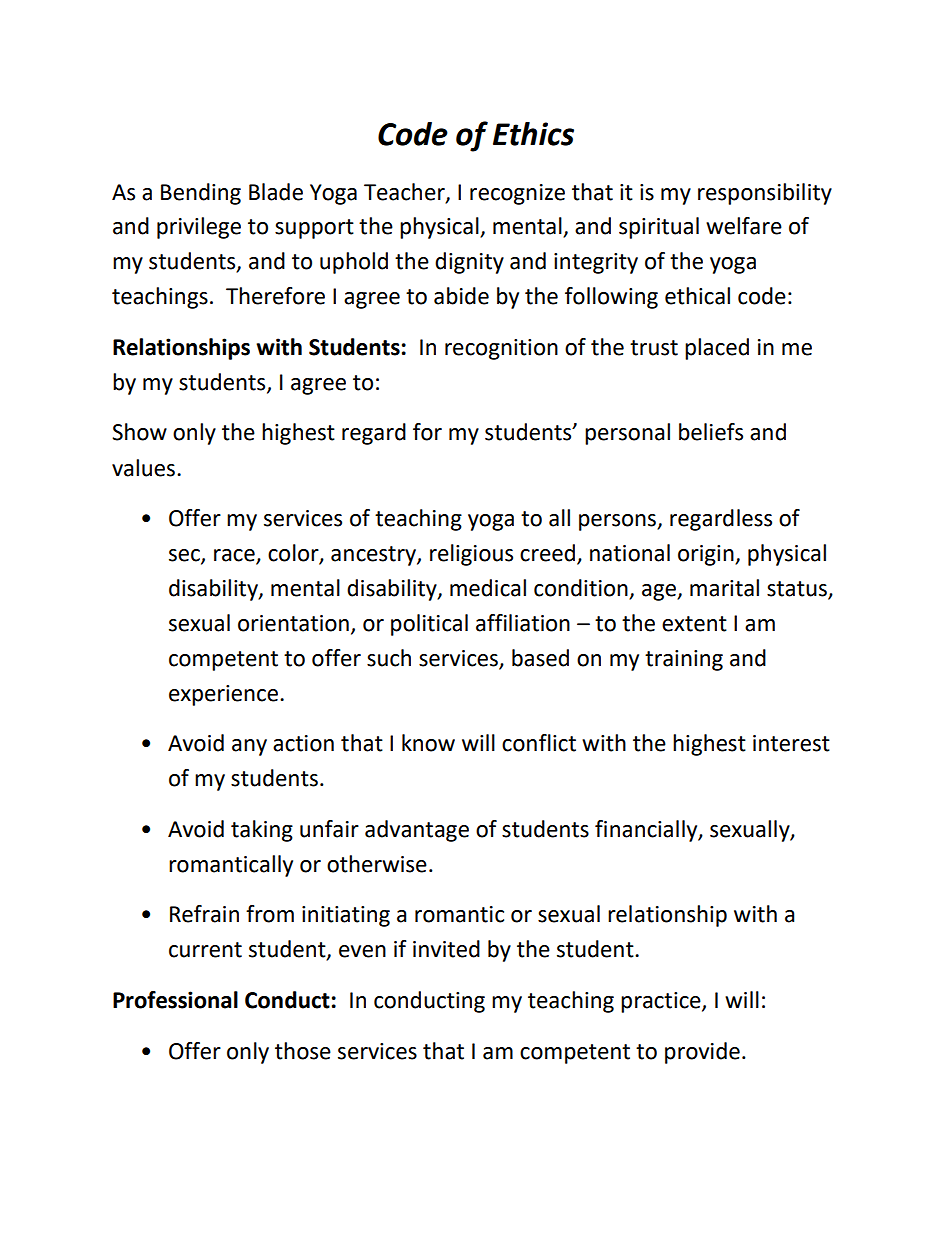  What do you see at coordinates (201, 194) in the document?
I see `Bending` at bounding box center [201, 194].
